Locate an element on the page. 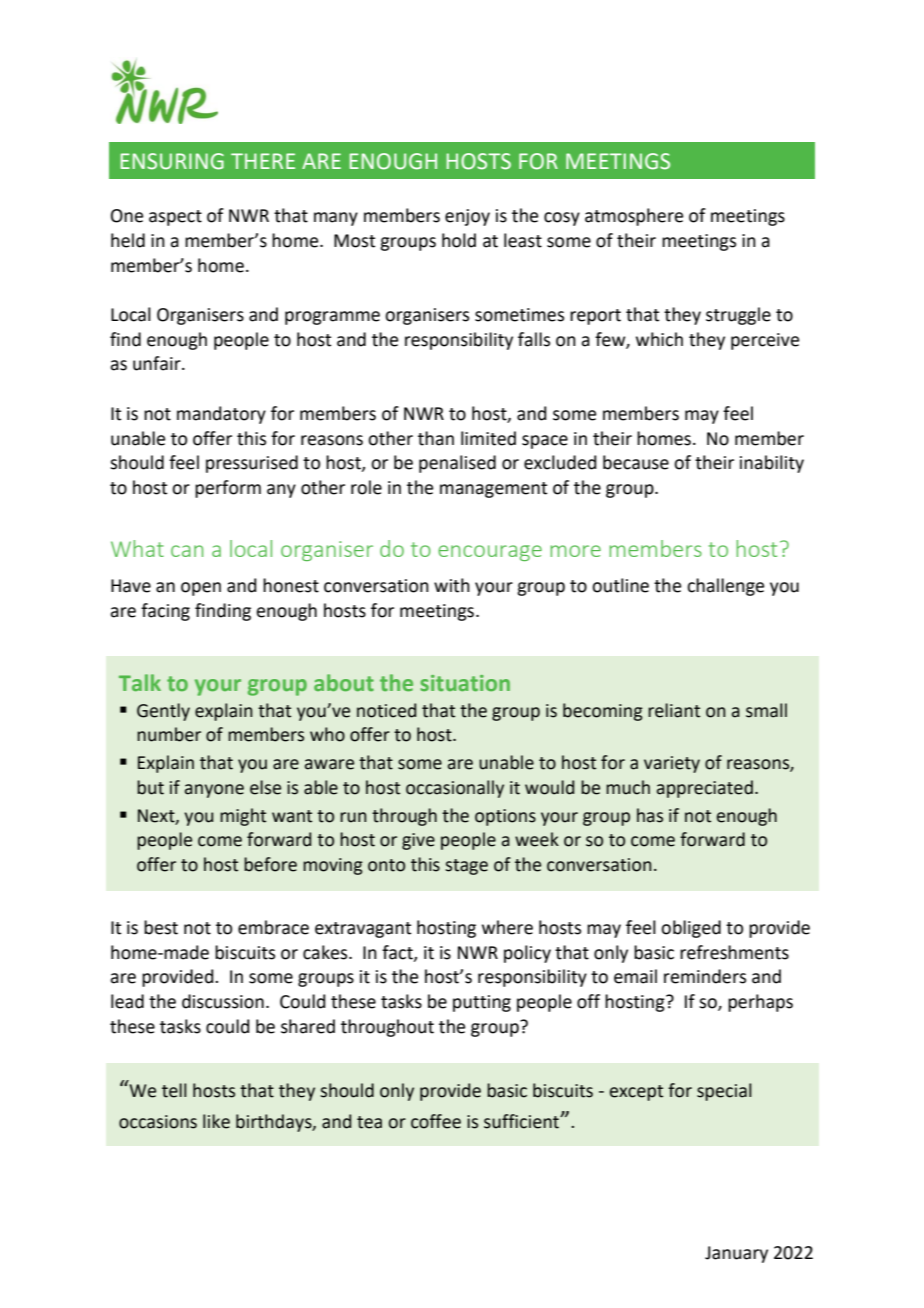 Image resolution: width=924 pixels, height=1308 pixels. aspect is located at coordinates (175, 218).
